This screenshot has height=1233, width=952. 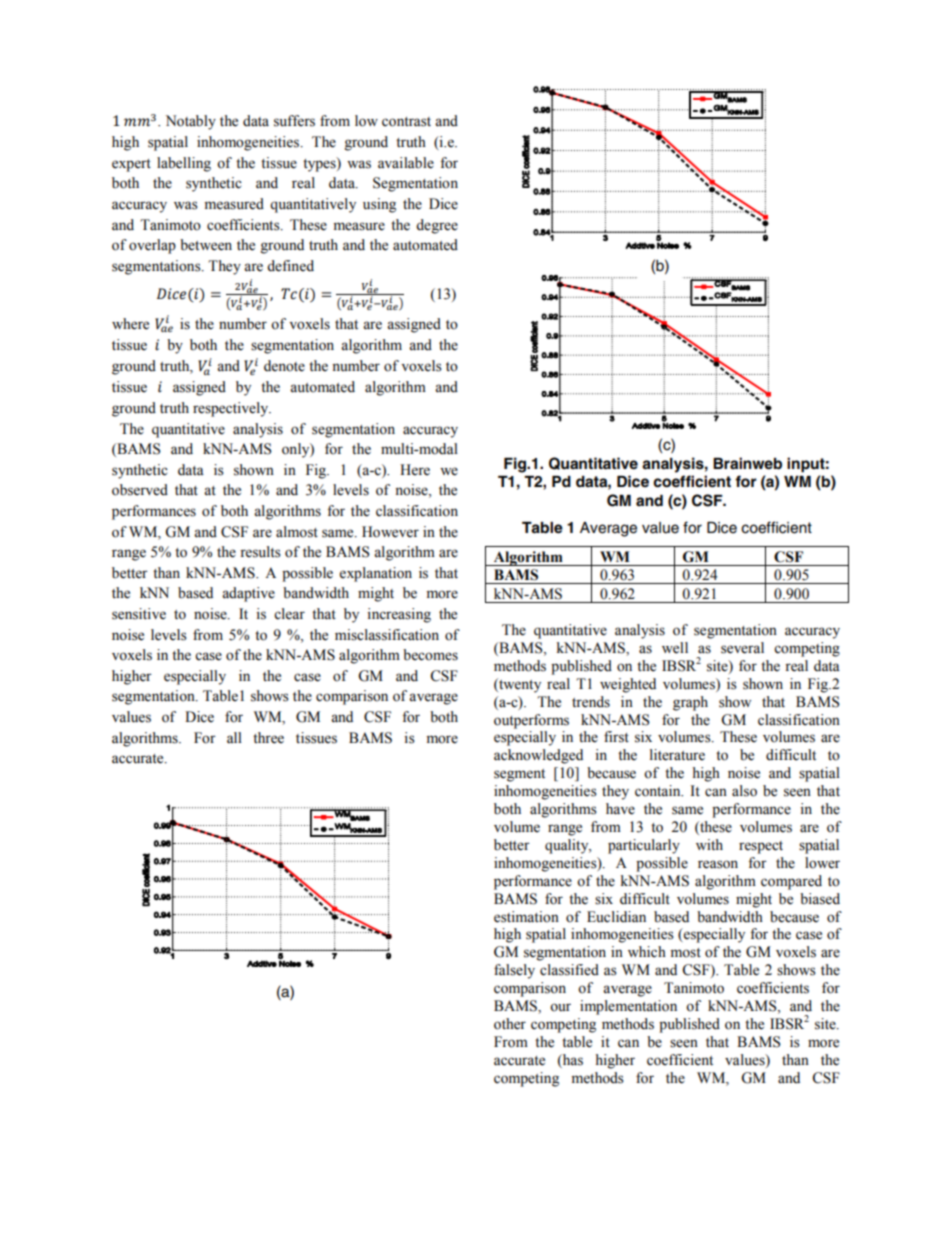 What do you see at coordinates (437, 226) in the screenshot?
I see `degree` at bounding box center [437, 226].
